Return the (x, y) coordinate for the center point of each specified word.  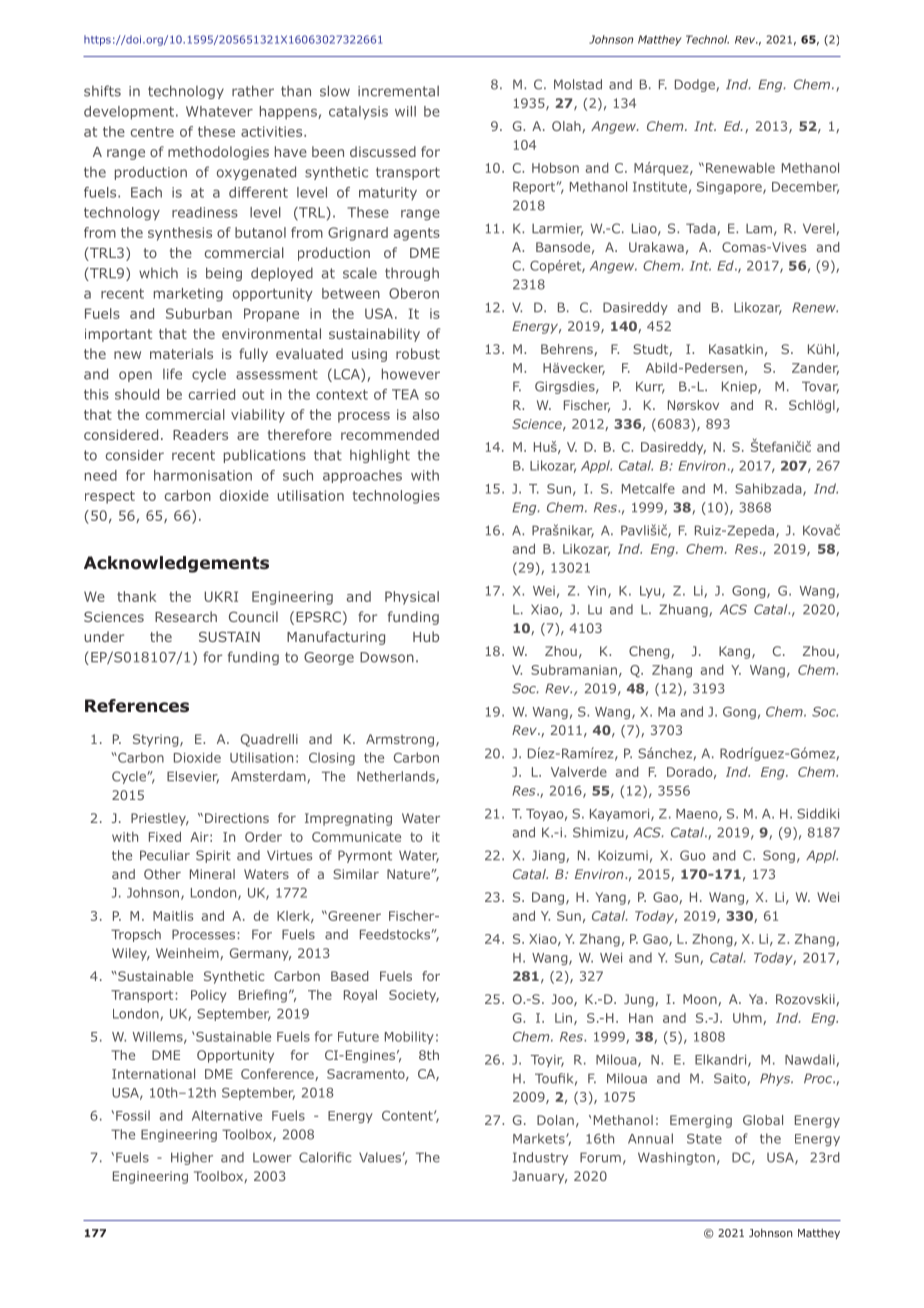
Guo (693, 855)
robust (418, 353)
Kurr (650, 387)
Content (408, 1116)
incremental (398, 91)
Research (186, 616)
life (172, 374)
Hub (426, 636)
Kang (734, 652)
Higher (192, 1158)
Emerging (701, 1121)
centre (152, 132)
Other (162, 874)
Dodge (696, 85)
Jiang (549, 856)
